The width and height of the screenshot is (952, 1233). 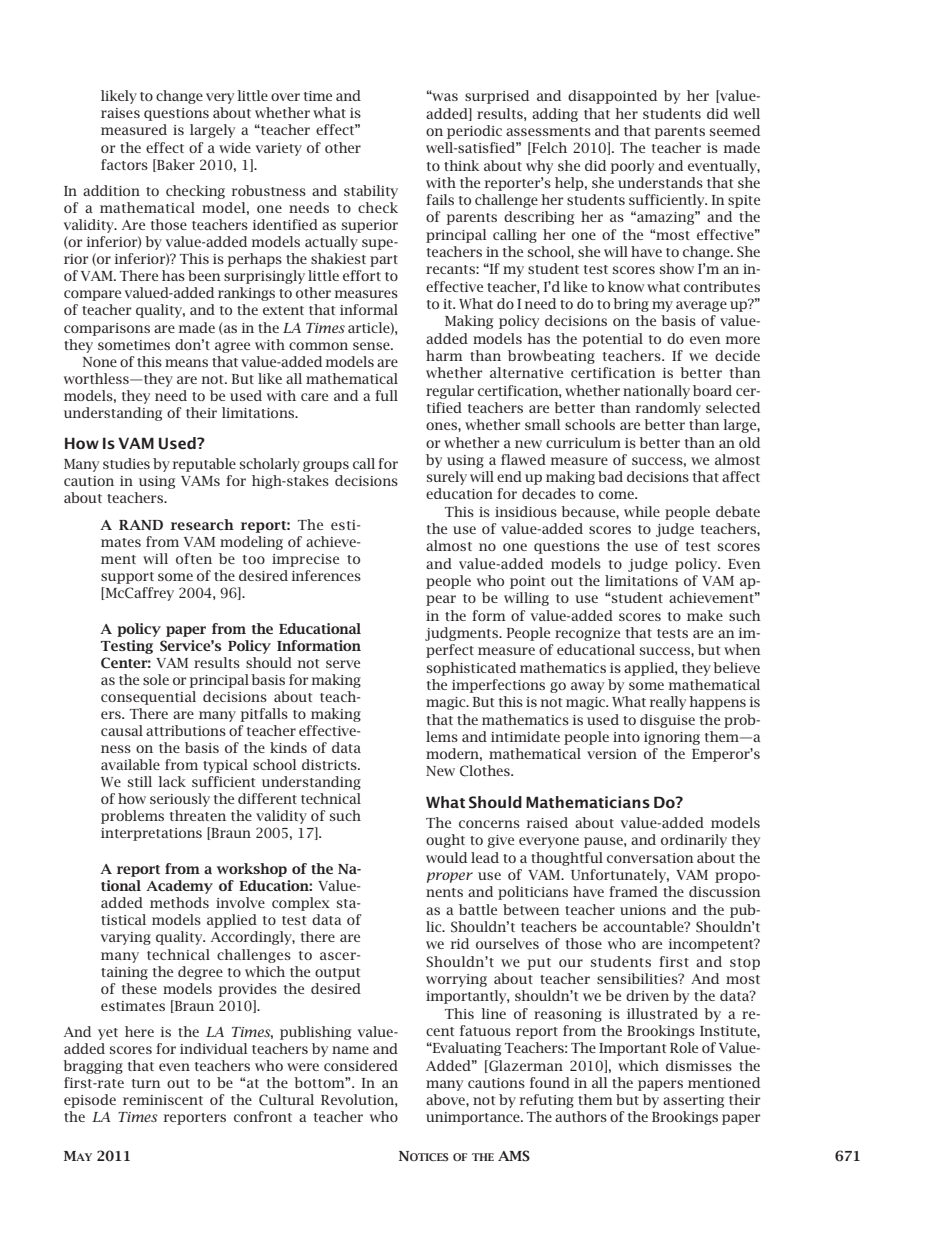 I want to click on support, so click(x=127, y=578).
